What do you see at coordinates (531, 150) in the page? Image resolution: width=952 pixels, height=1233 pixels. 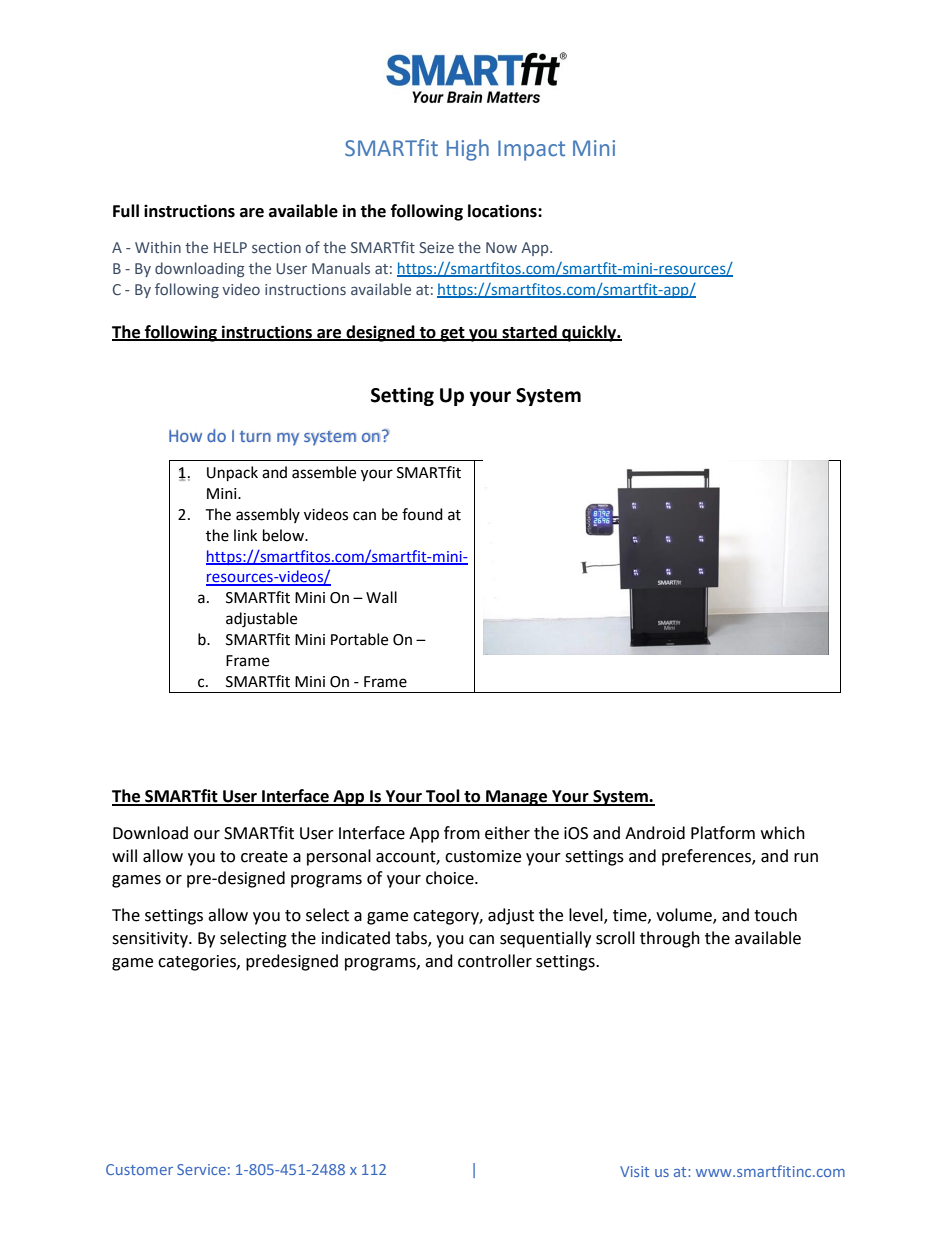 I see `Impact` at bounding box center [531, 150].
